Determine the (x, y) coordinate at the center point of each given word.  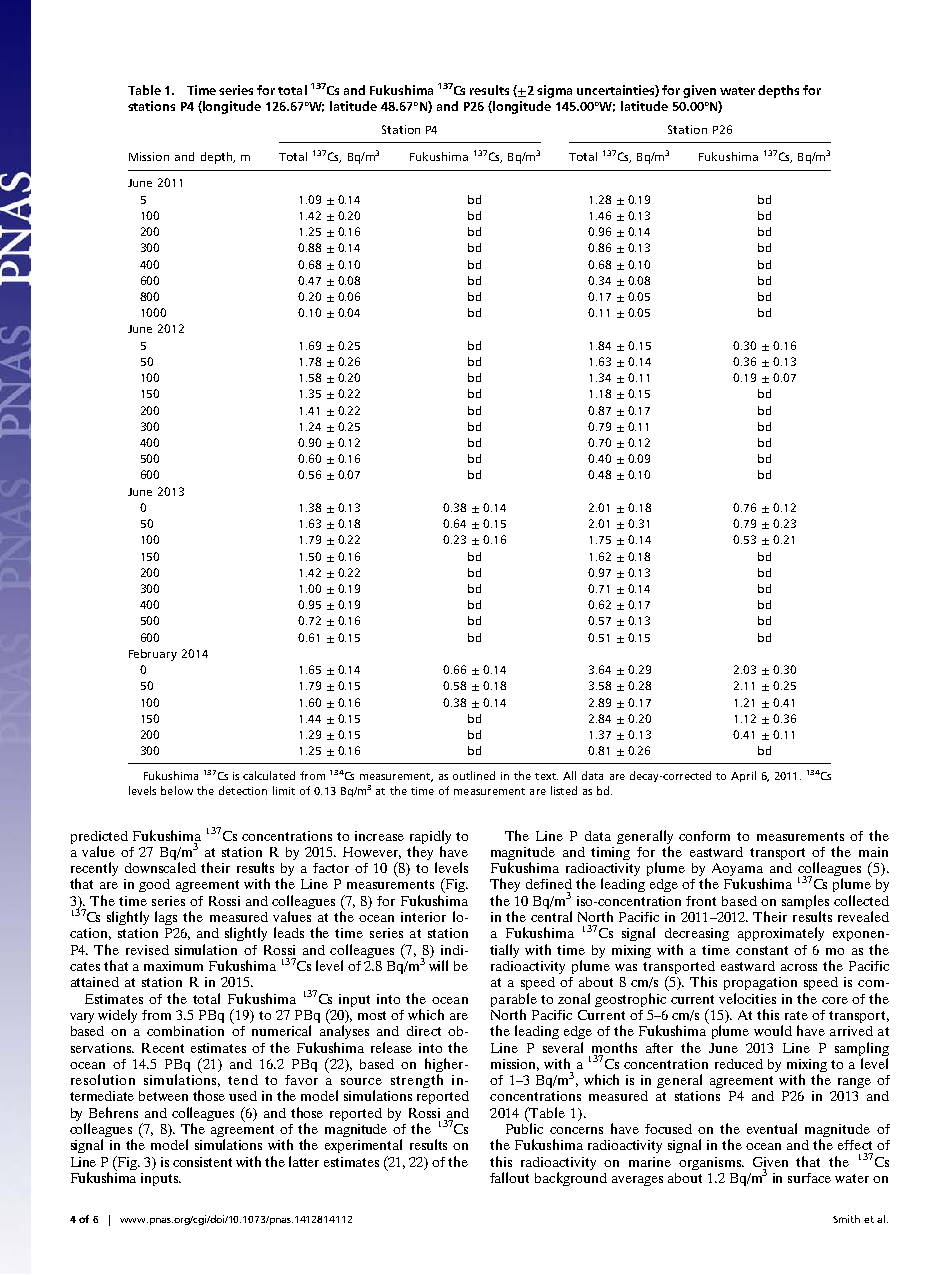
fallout (509, 1177)
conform (704, 836)
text (546, 776)
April (743, 776)
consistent (202, 1162)
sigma (554, 91)
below (177, 790)
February (153, 655)
